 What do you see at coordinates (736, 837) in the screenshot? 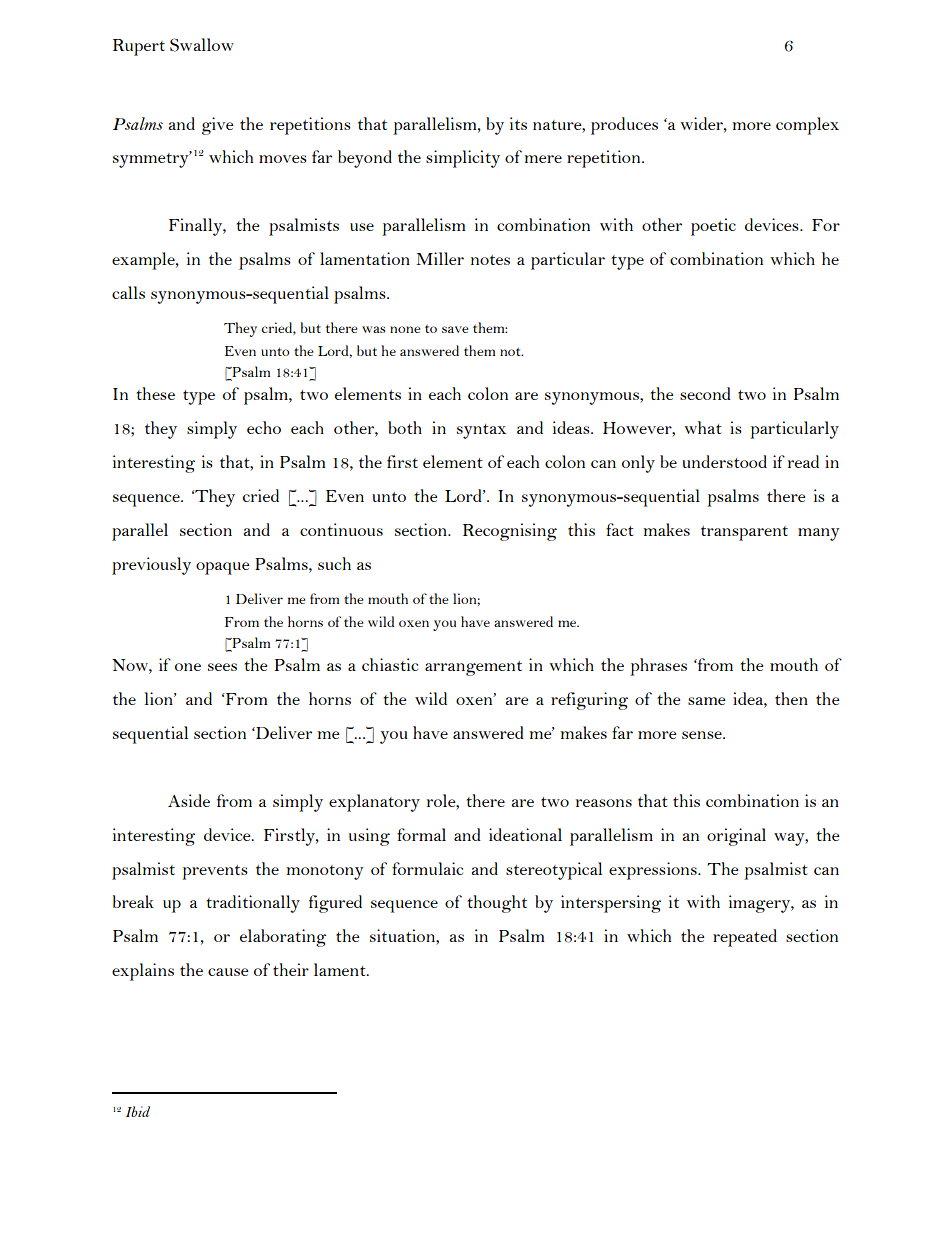
I see `original` at bounding box center [736, 837].
